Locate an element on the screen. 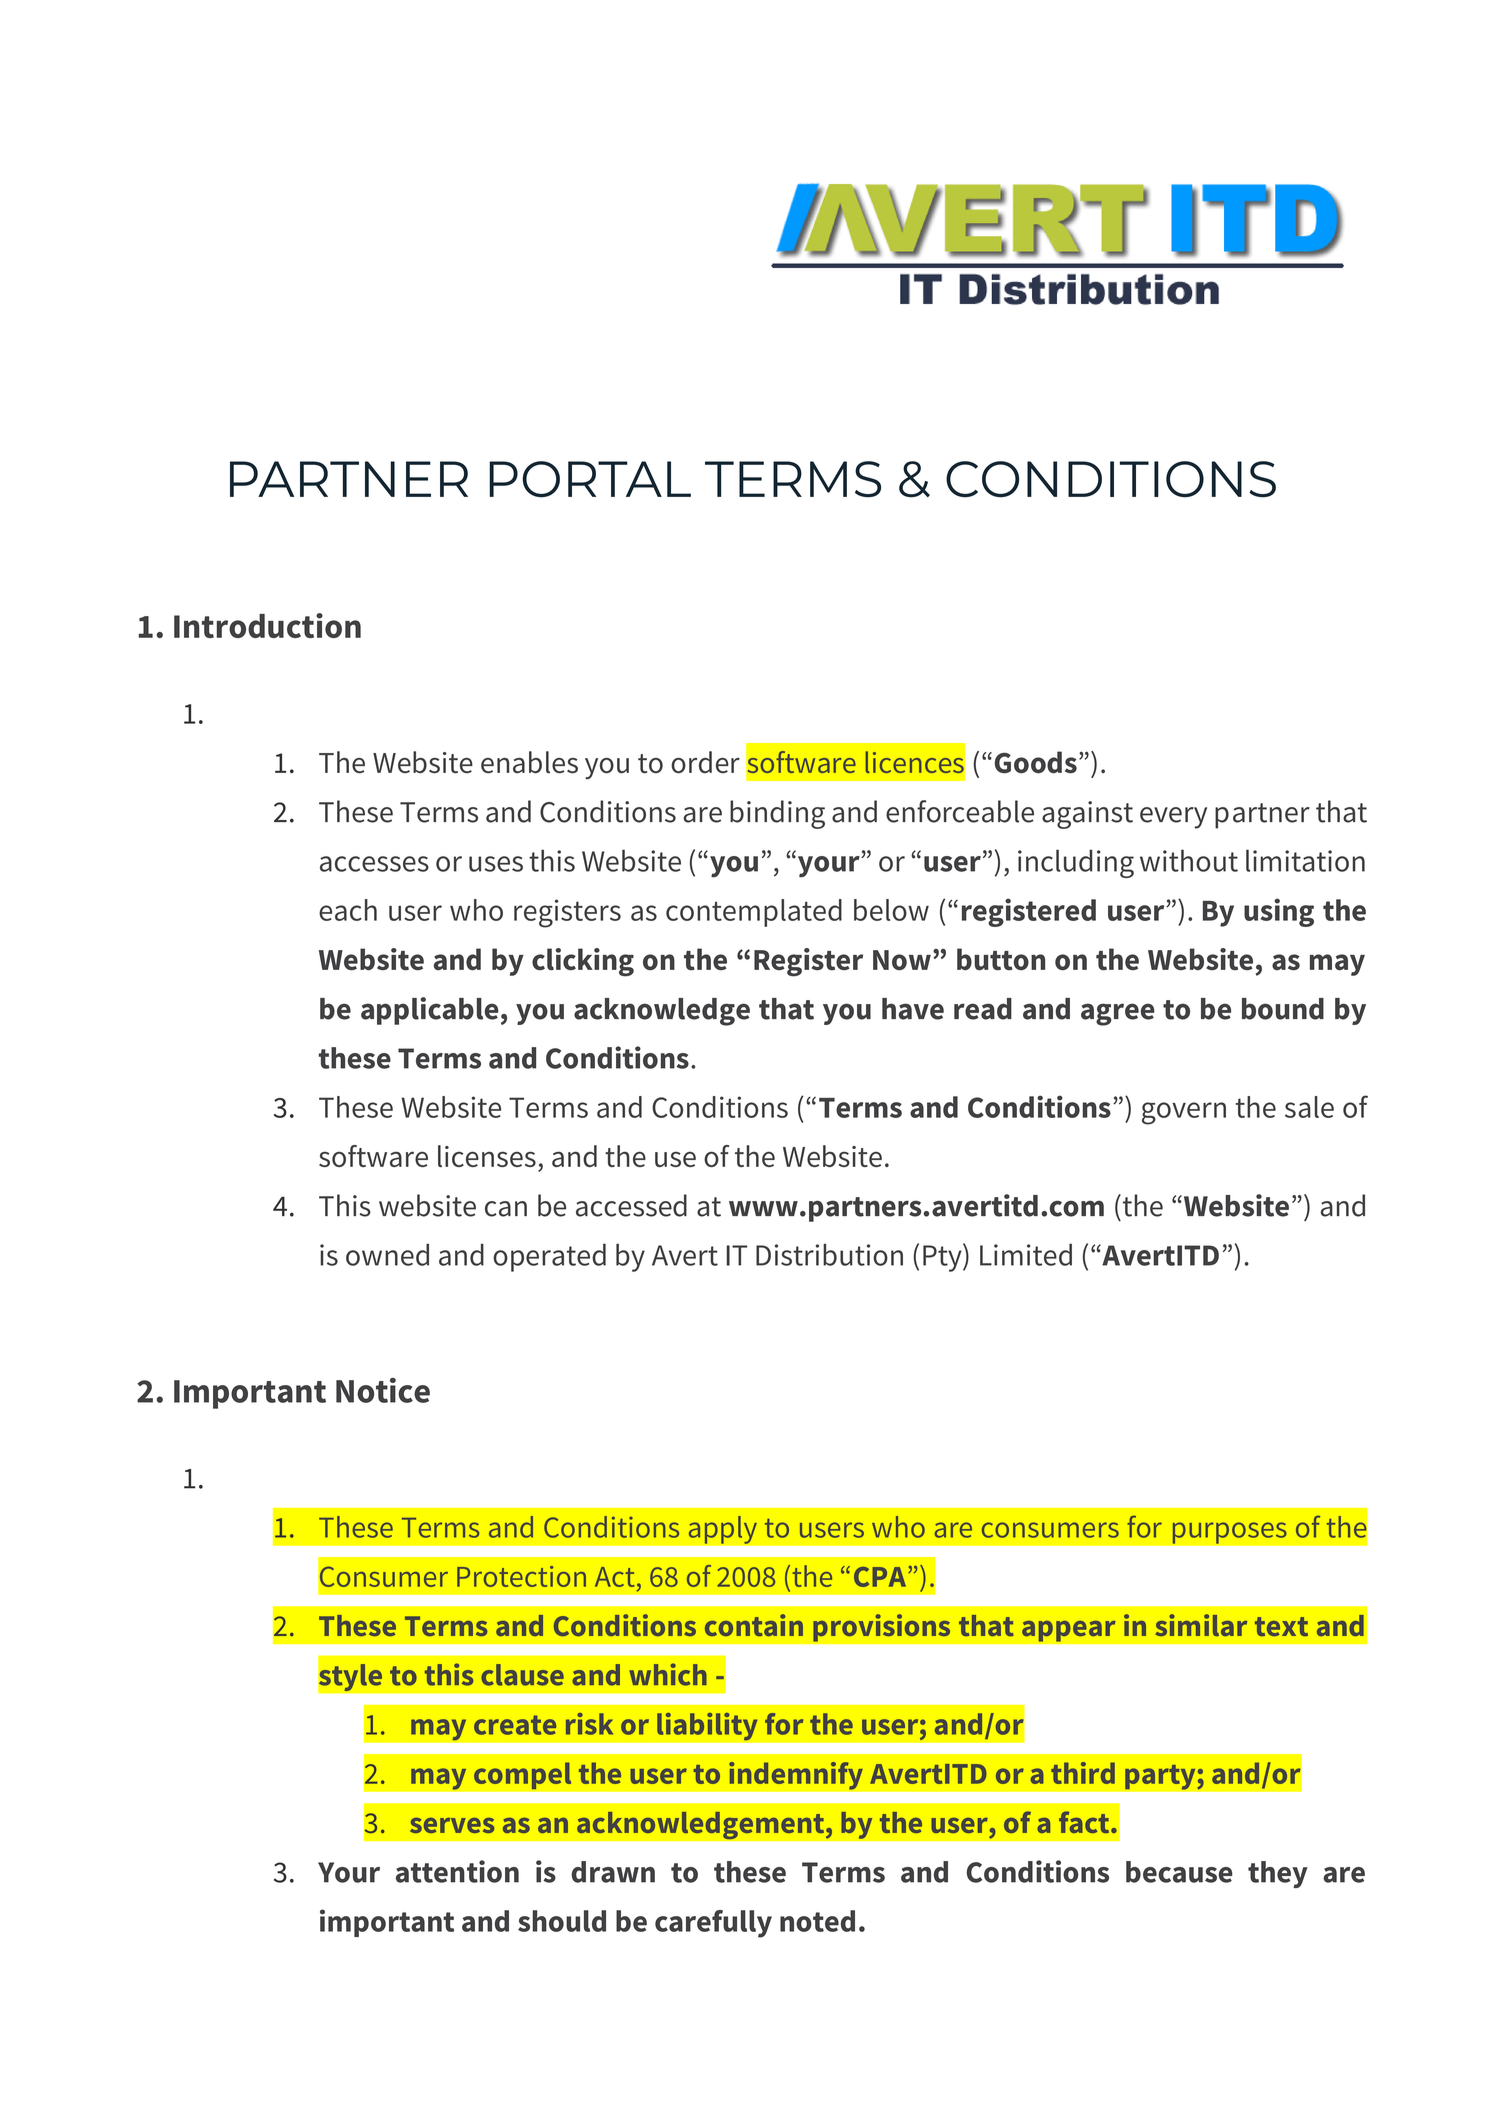 The width and height of the screenshot is (1503, 2126). accesses is located at coordinates (374, 864).
